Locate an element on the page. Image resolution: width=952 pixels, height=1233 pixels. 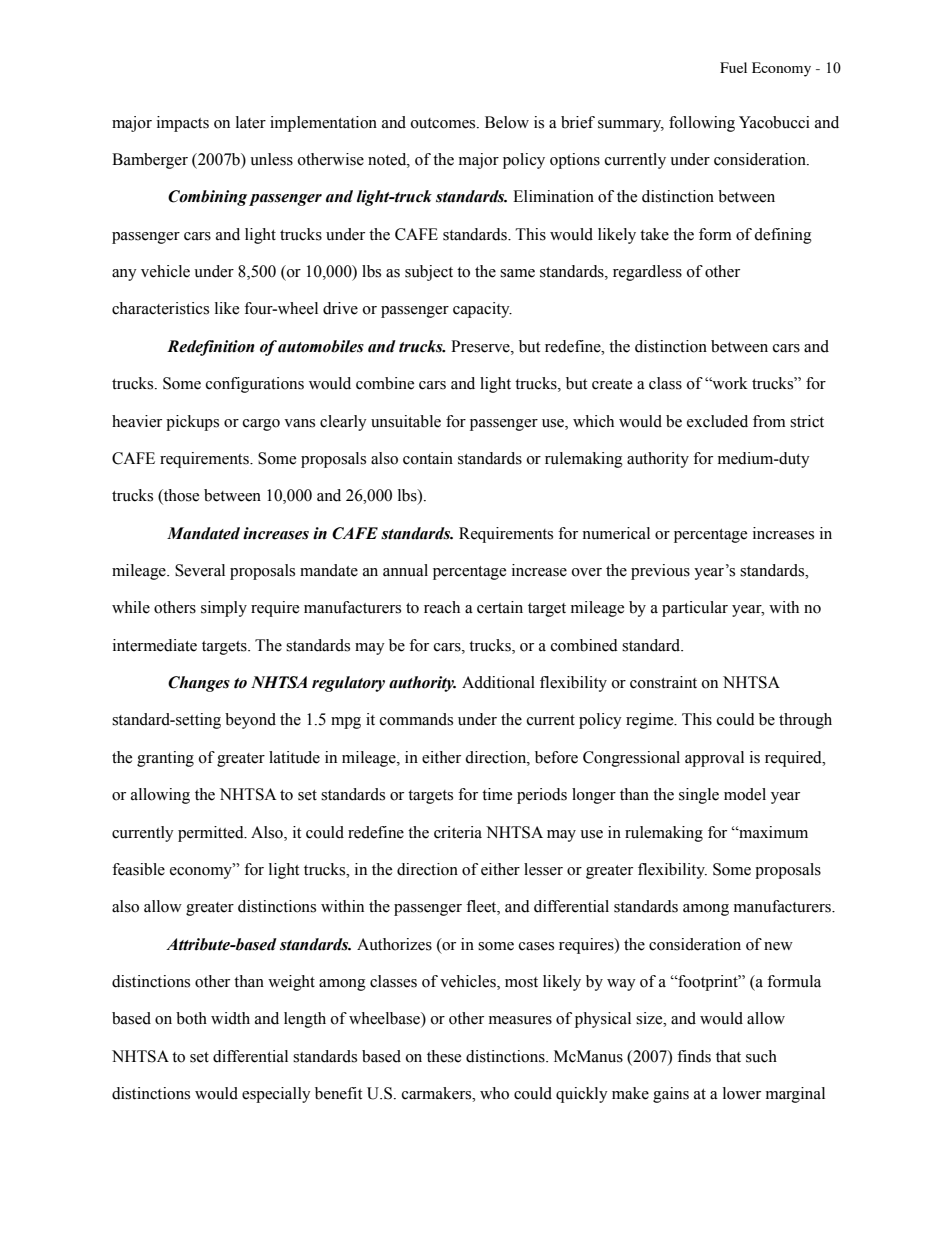
outcomes is located at coordinates (444, 123).
